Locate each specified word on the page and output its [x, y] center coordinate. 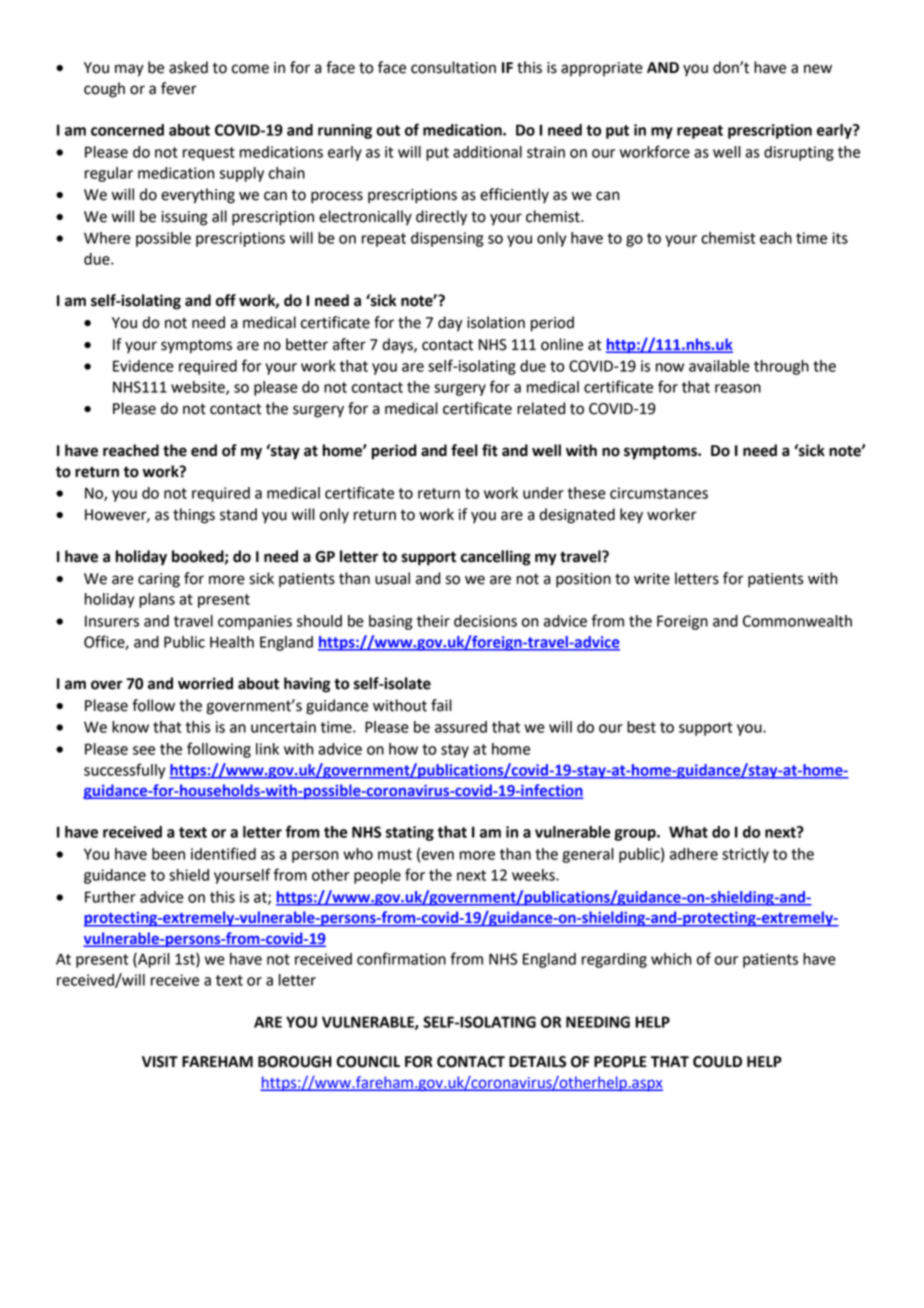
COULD [717, 1062]
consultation [453, 67]
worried [205, 683]
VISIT [160, 1062]
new [818, 69]
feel [464, 450]
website [199, 388]
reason [738, 388]
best [641, 727]
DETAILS [537, 1062]
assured [461, 727]
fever [179, 88]
